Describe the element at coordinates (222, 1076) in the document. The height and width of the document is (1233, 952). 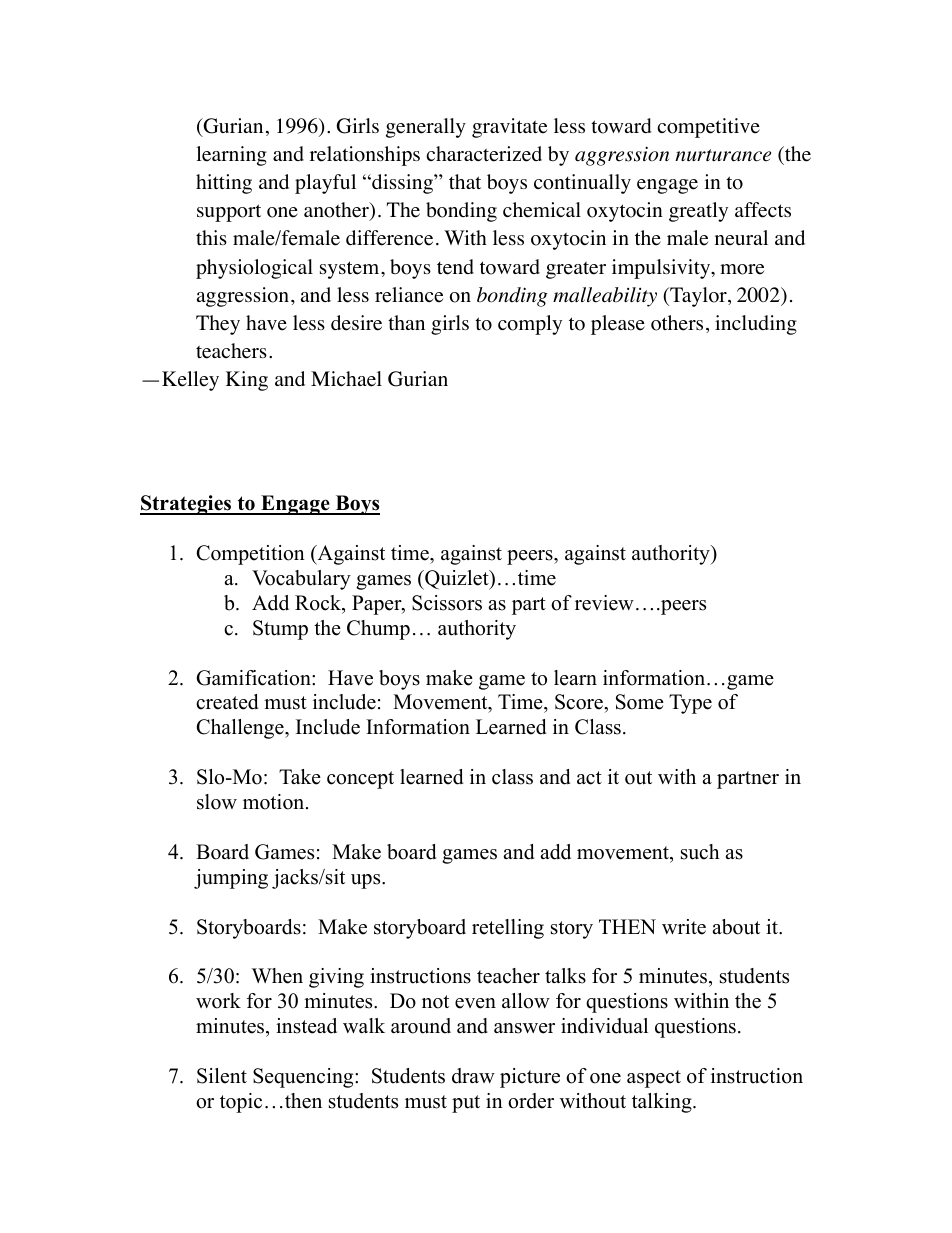
I see `Silent` at that location.
